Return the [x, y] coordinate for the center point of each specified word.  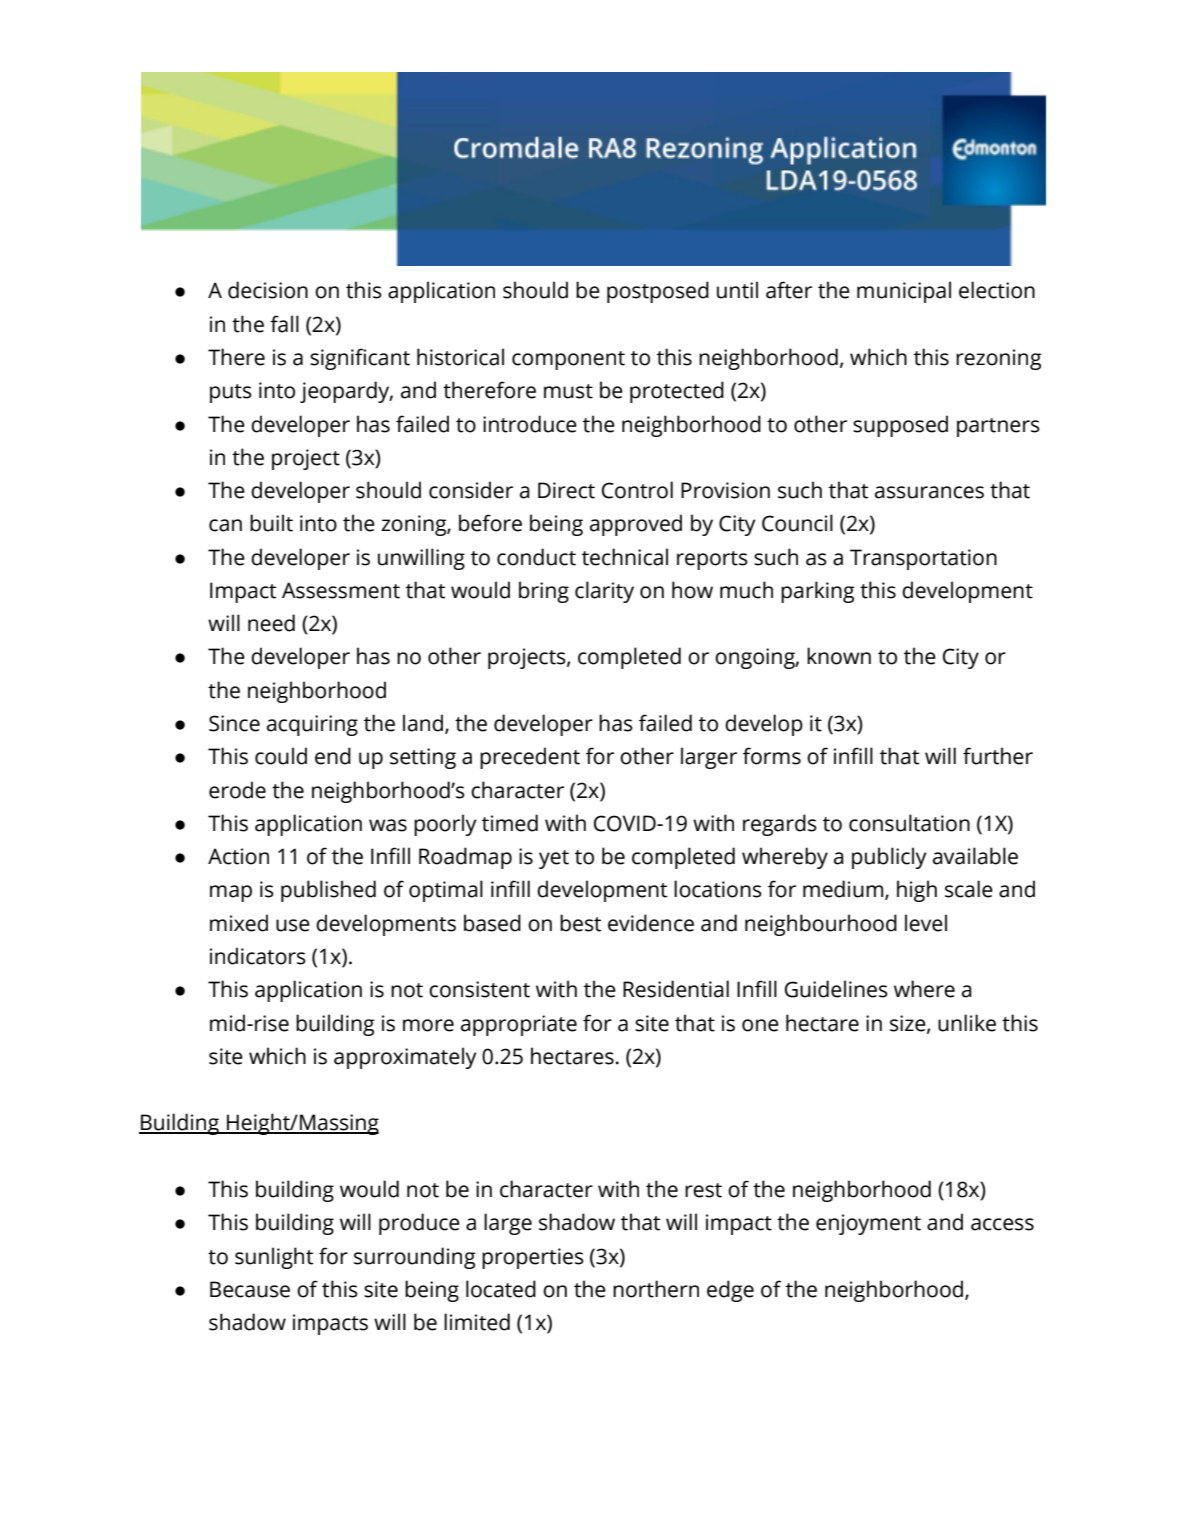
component [568, 360]
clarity [604, 592]
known [839, 656]
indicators [258, 956]
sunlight [274, 1258]
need [271, 623]
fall [284, 324]
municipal [904, 292]
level [926, 923]
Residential [676, 989]
